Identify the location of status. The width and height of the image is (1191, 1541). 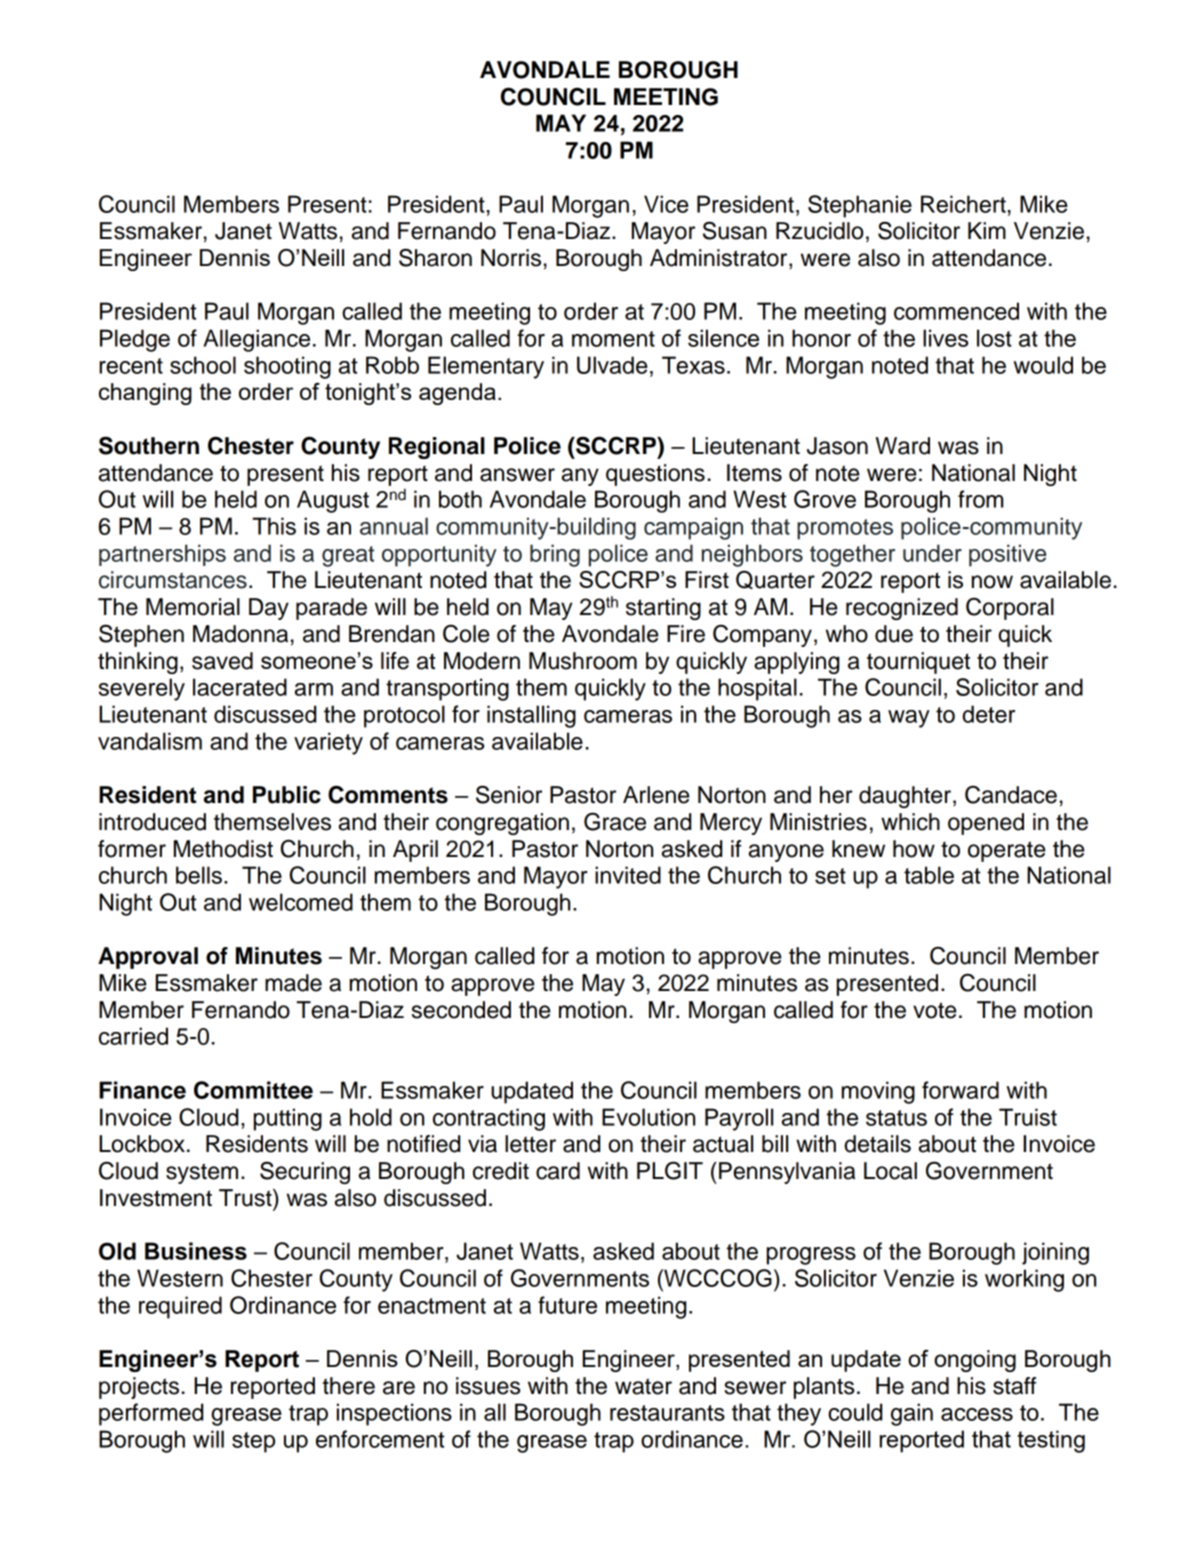
(896, 1118).
